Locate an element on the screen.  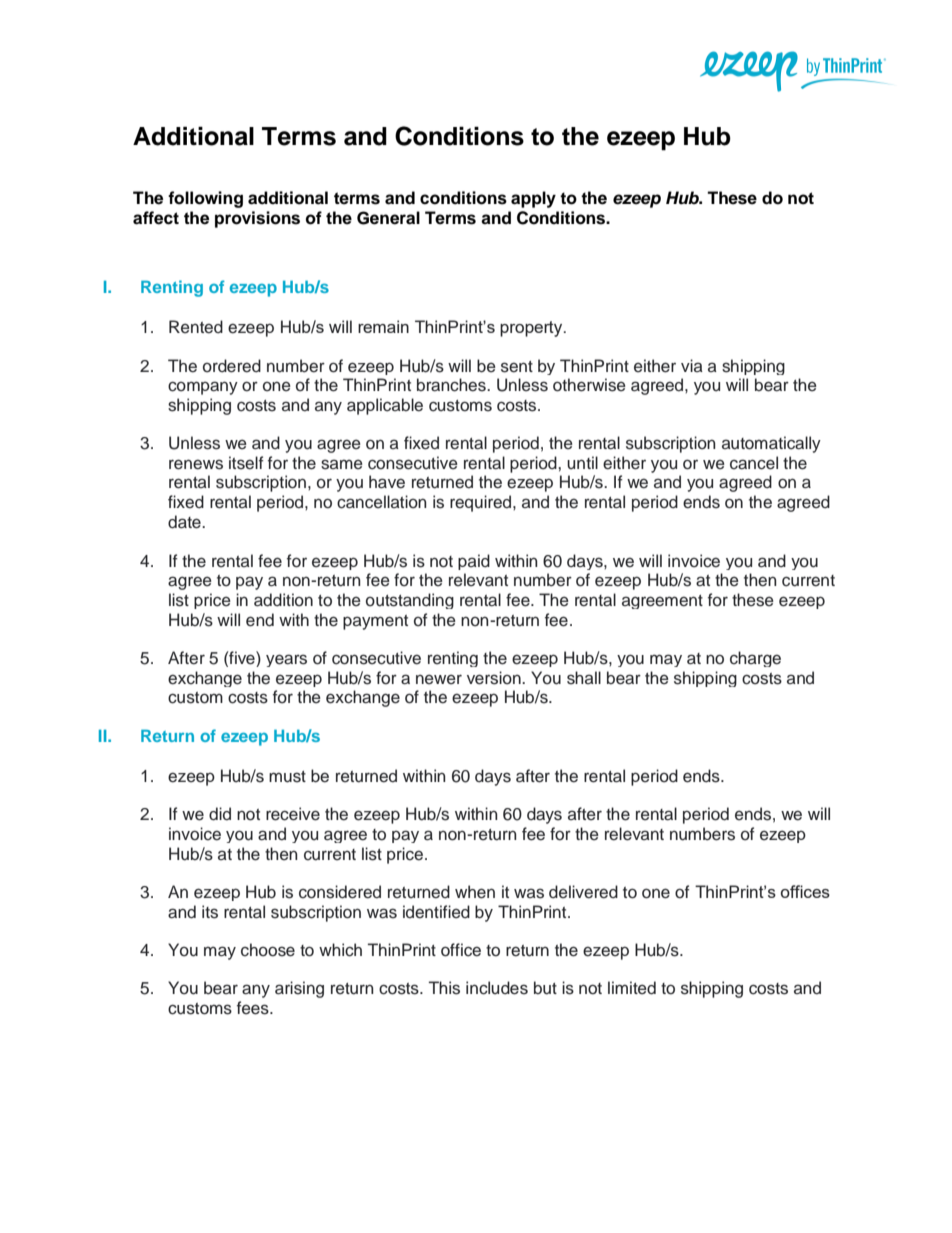
General is located at coordinates (388, 218).
